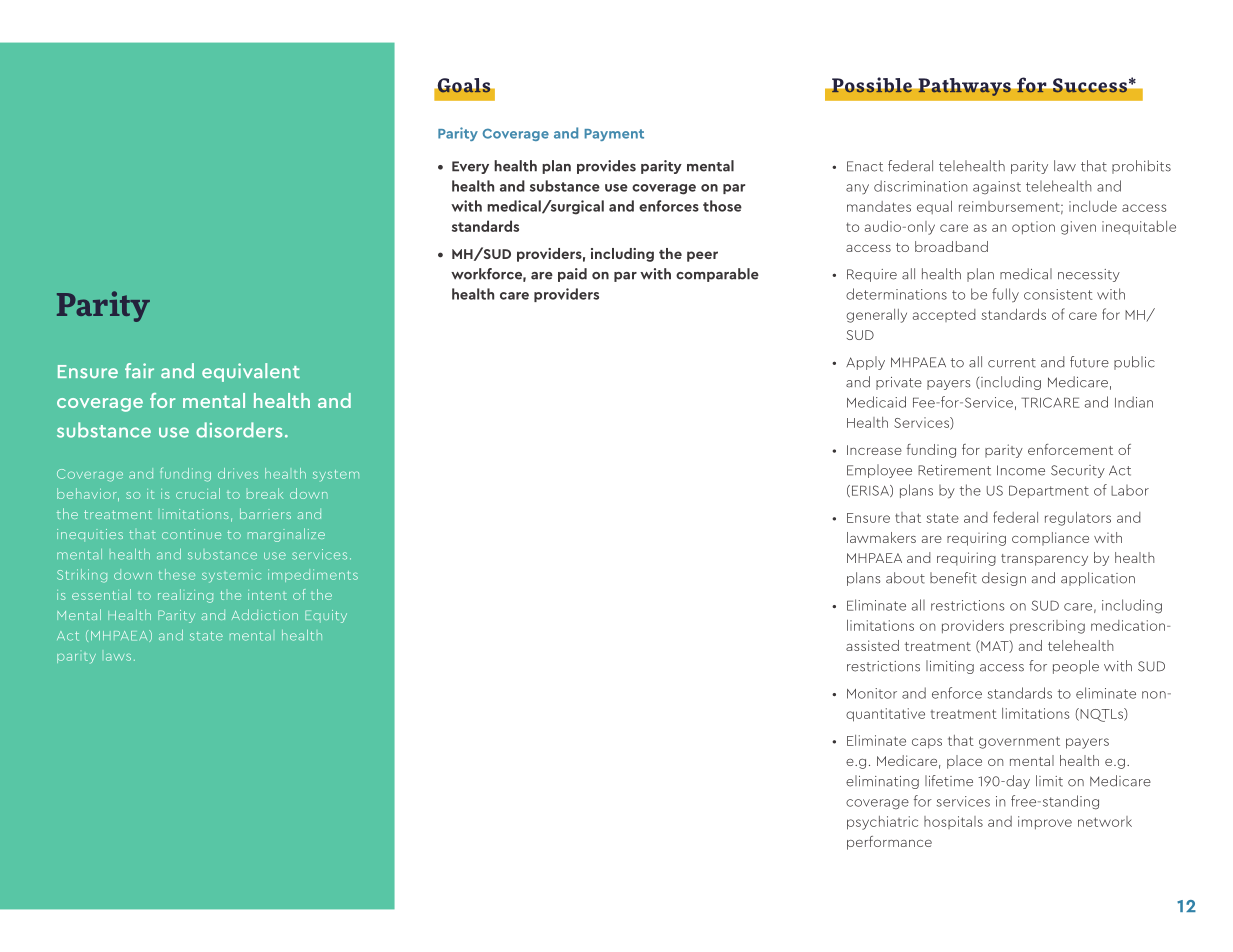 The height and width of the screenshot is (952, 1233). Describe the element at coordinates (944, 315) in the screenshot. I see `accepted` at that location.
